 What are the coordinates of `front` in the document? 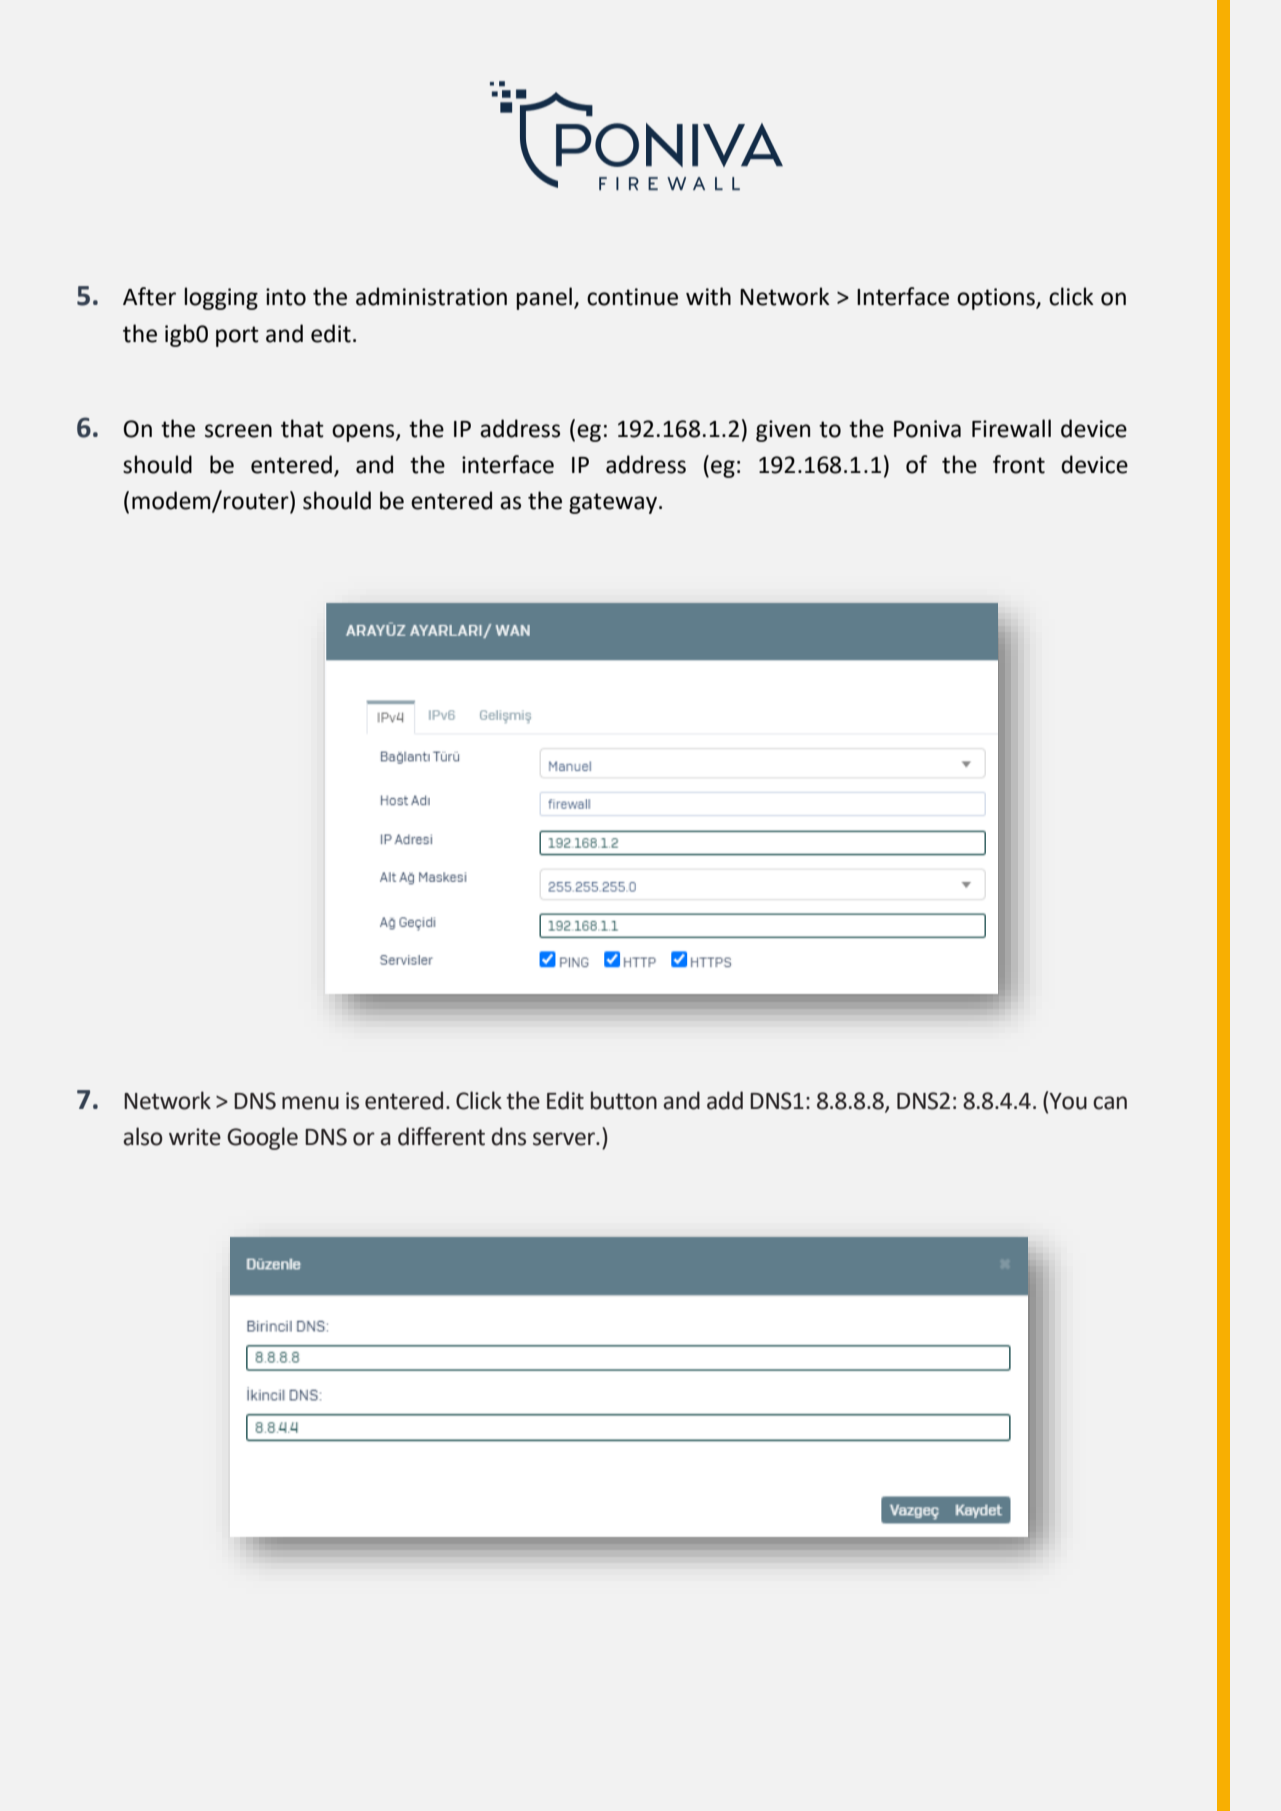 It's located at (1019, 464).
